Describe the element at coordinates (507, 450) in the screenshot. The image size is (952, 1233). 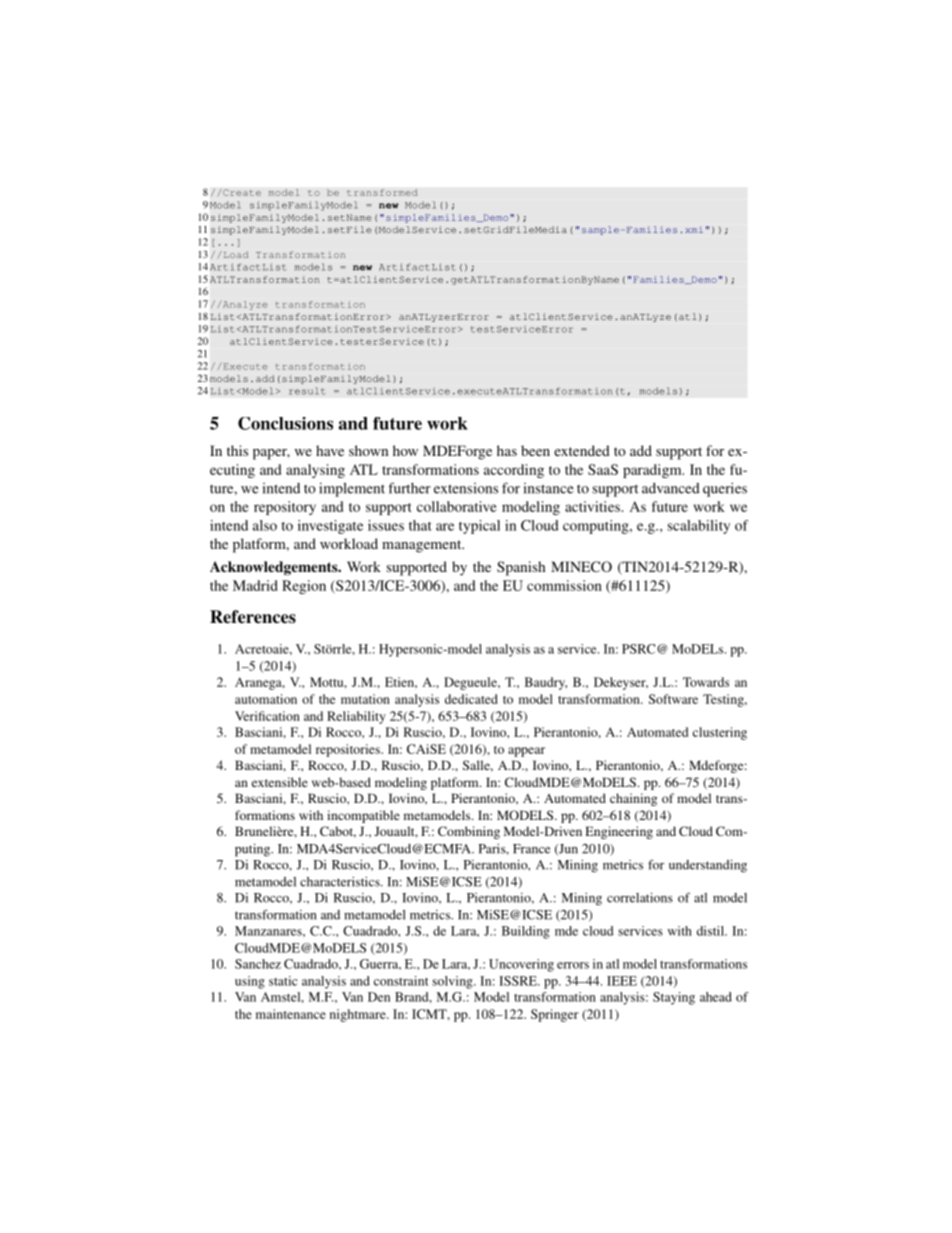
I see `has` at that location.
